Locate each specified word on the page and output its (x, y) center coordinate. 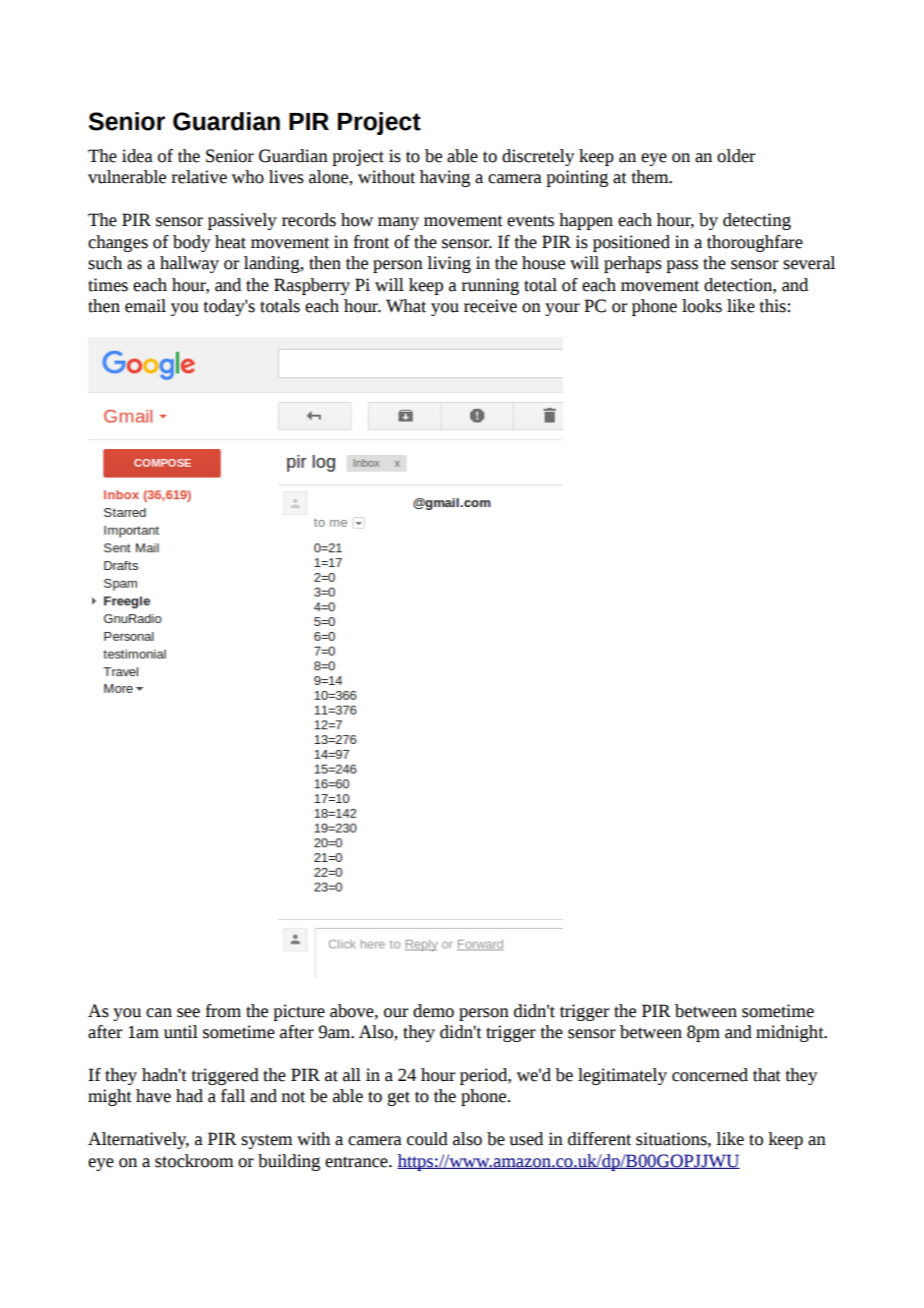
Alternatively (138, 1140)
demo (433, 1011)
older (736, 156)
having (445, 178)
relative (199, 177)
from (223, 1011)
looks (702, 306)
